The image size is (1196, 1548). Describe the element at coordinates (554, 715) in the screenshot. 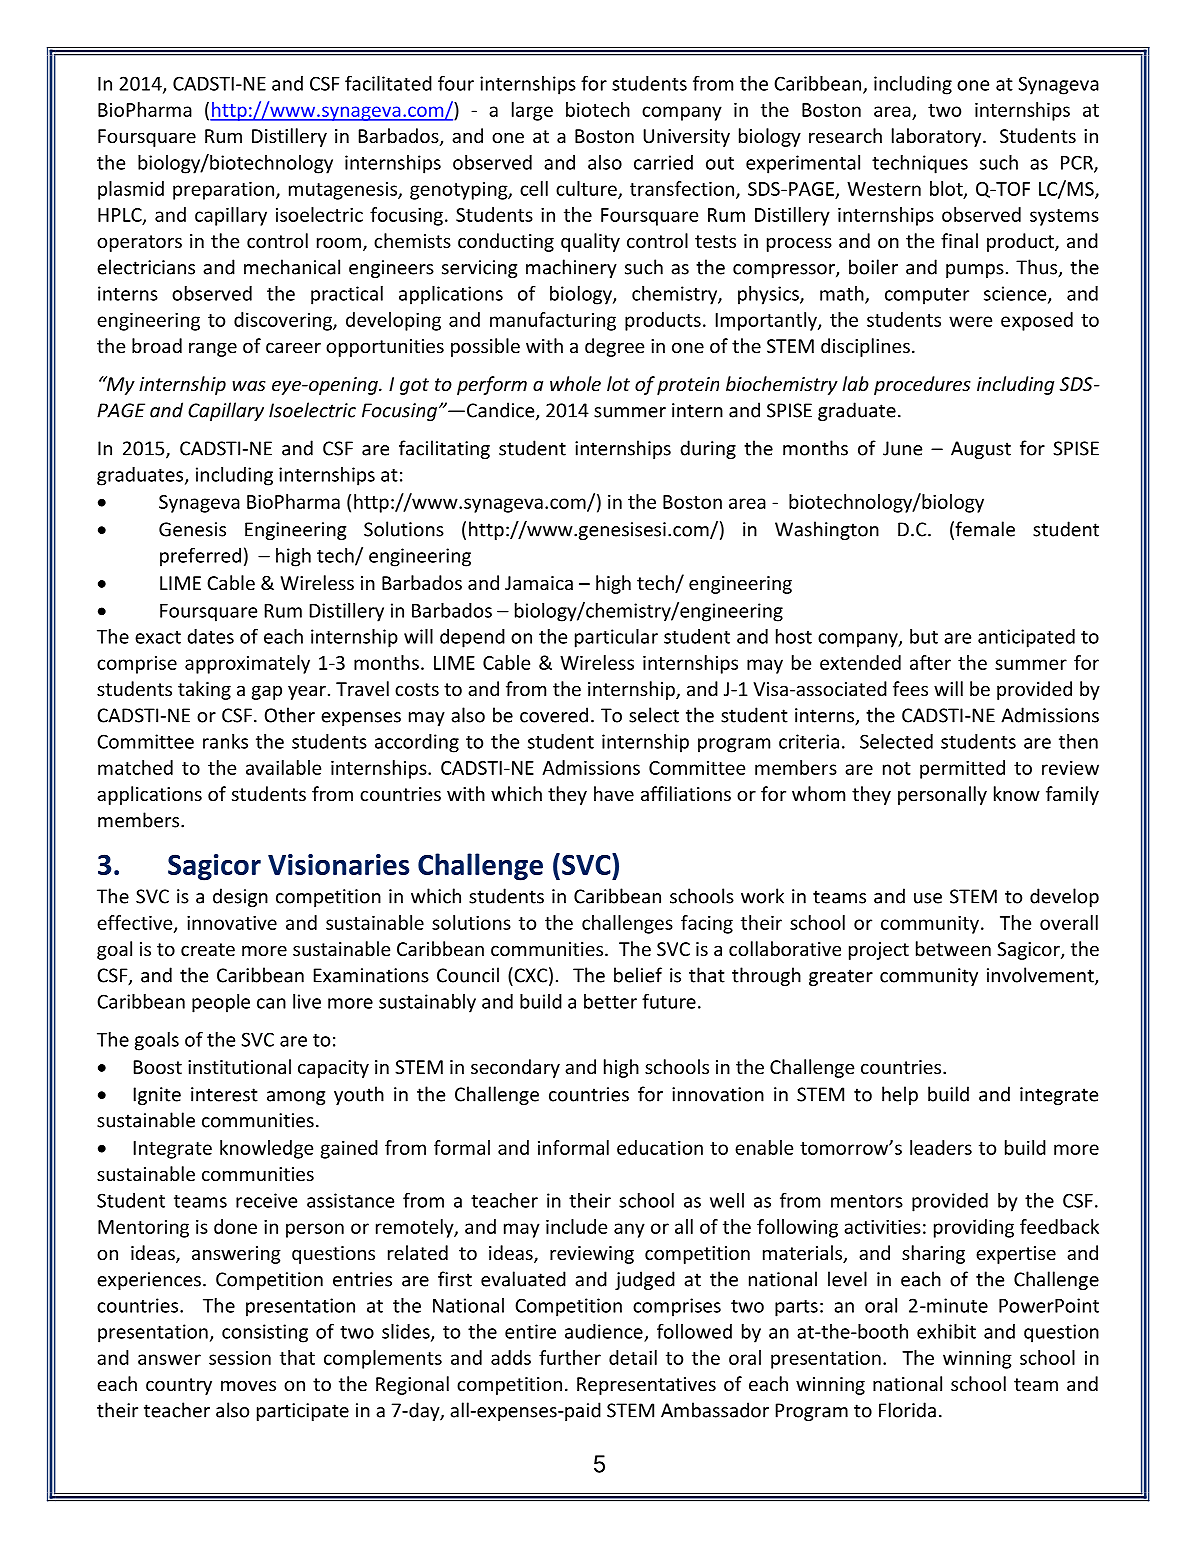

I see `covered` at that location.
